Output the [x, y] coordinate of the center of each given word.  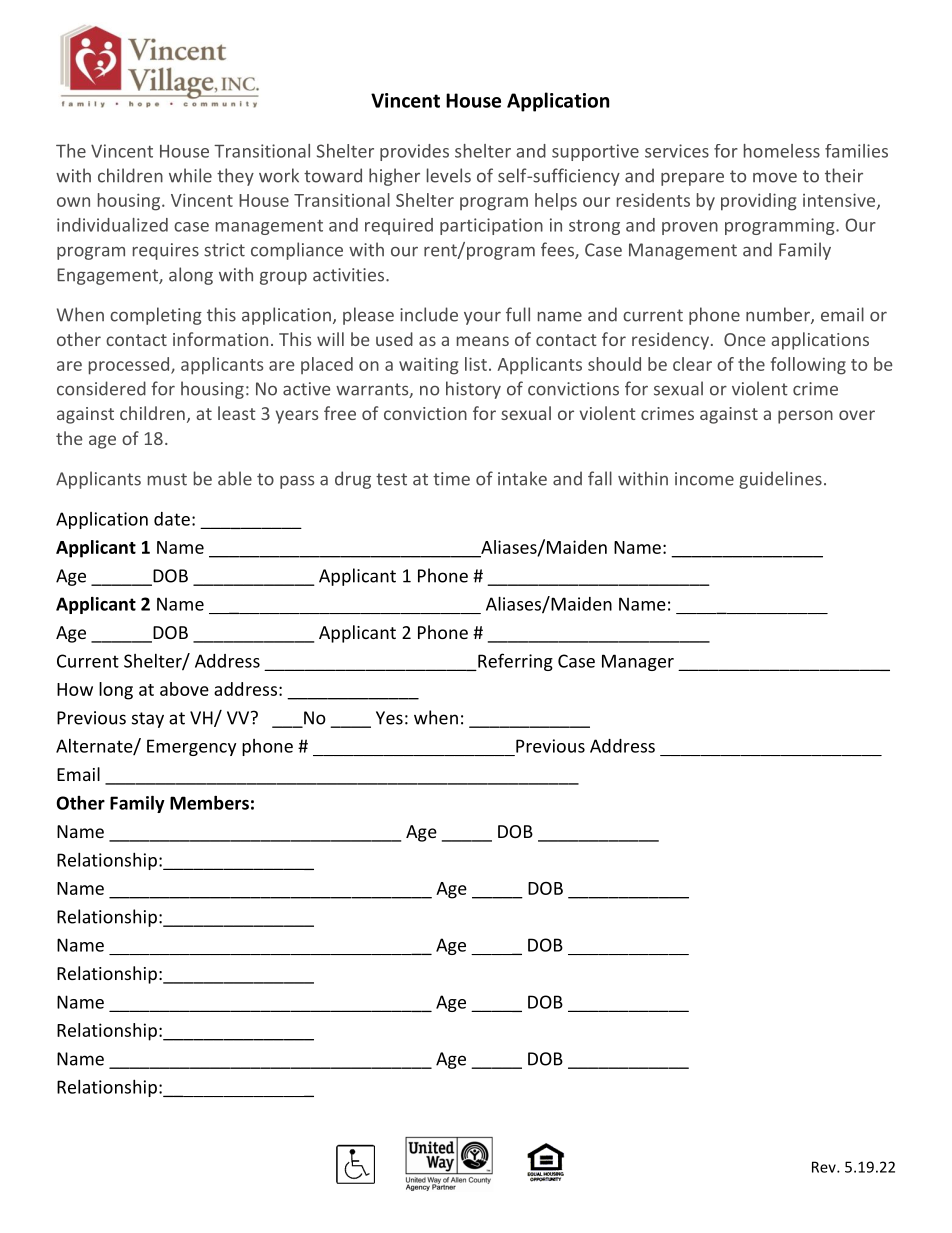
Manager [638, 662]
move [775, 177]
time [451, 479]
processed [130, 366]
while [190, 175]
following [808, 366]
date [172, 519]
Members [209, 803]
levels [449, 175]
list [476, 364]
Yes [389, 718]
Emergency [191, 747]
